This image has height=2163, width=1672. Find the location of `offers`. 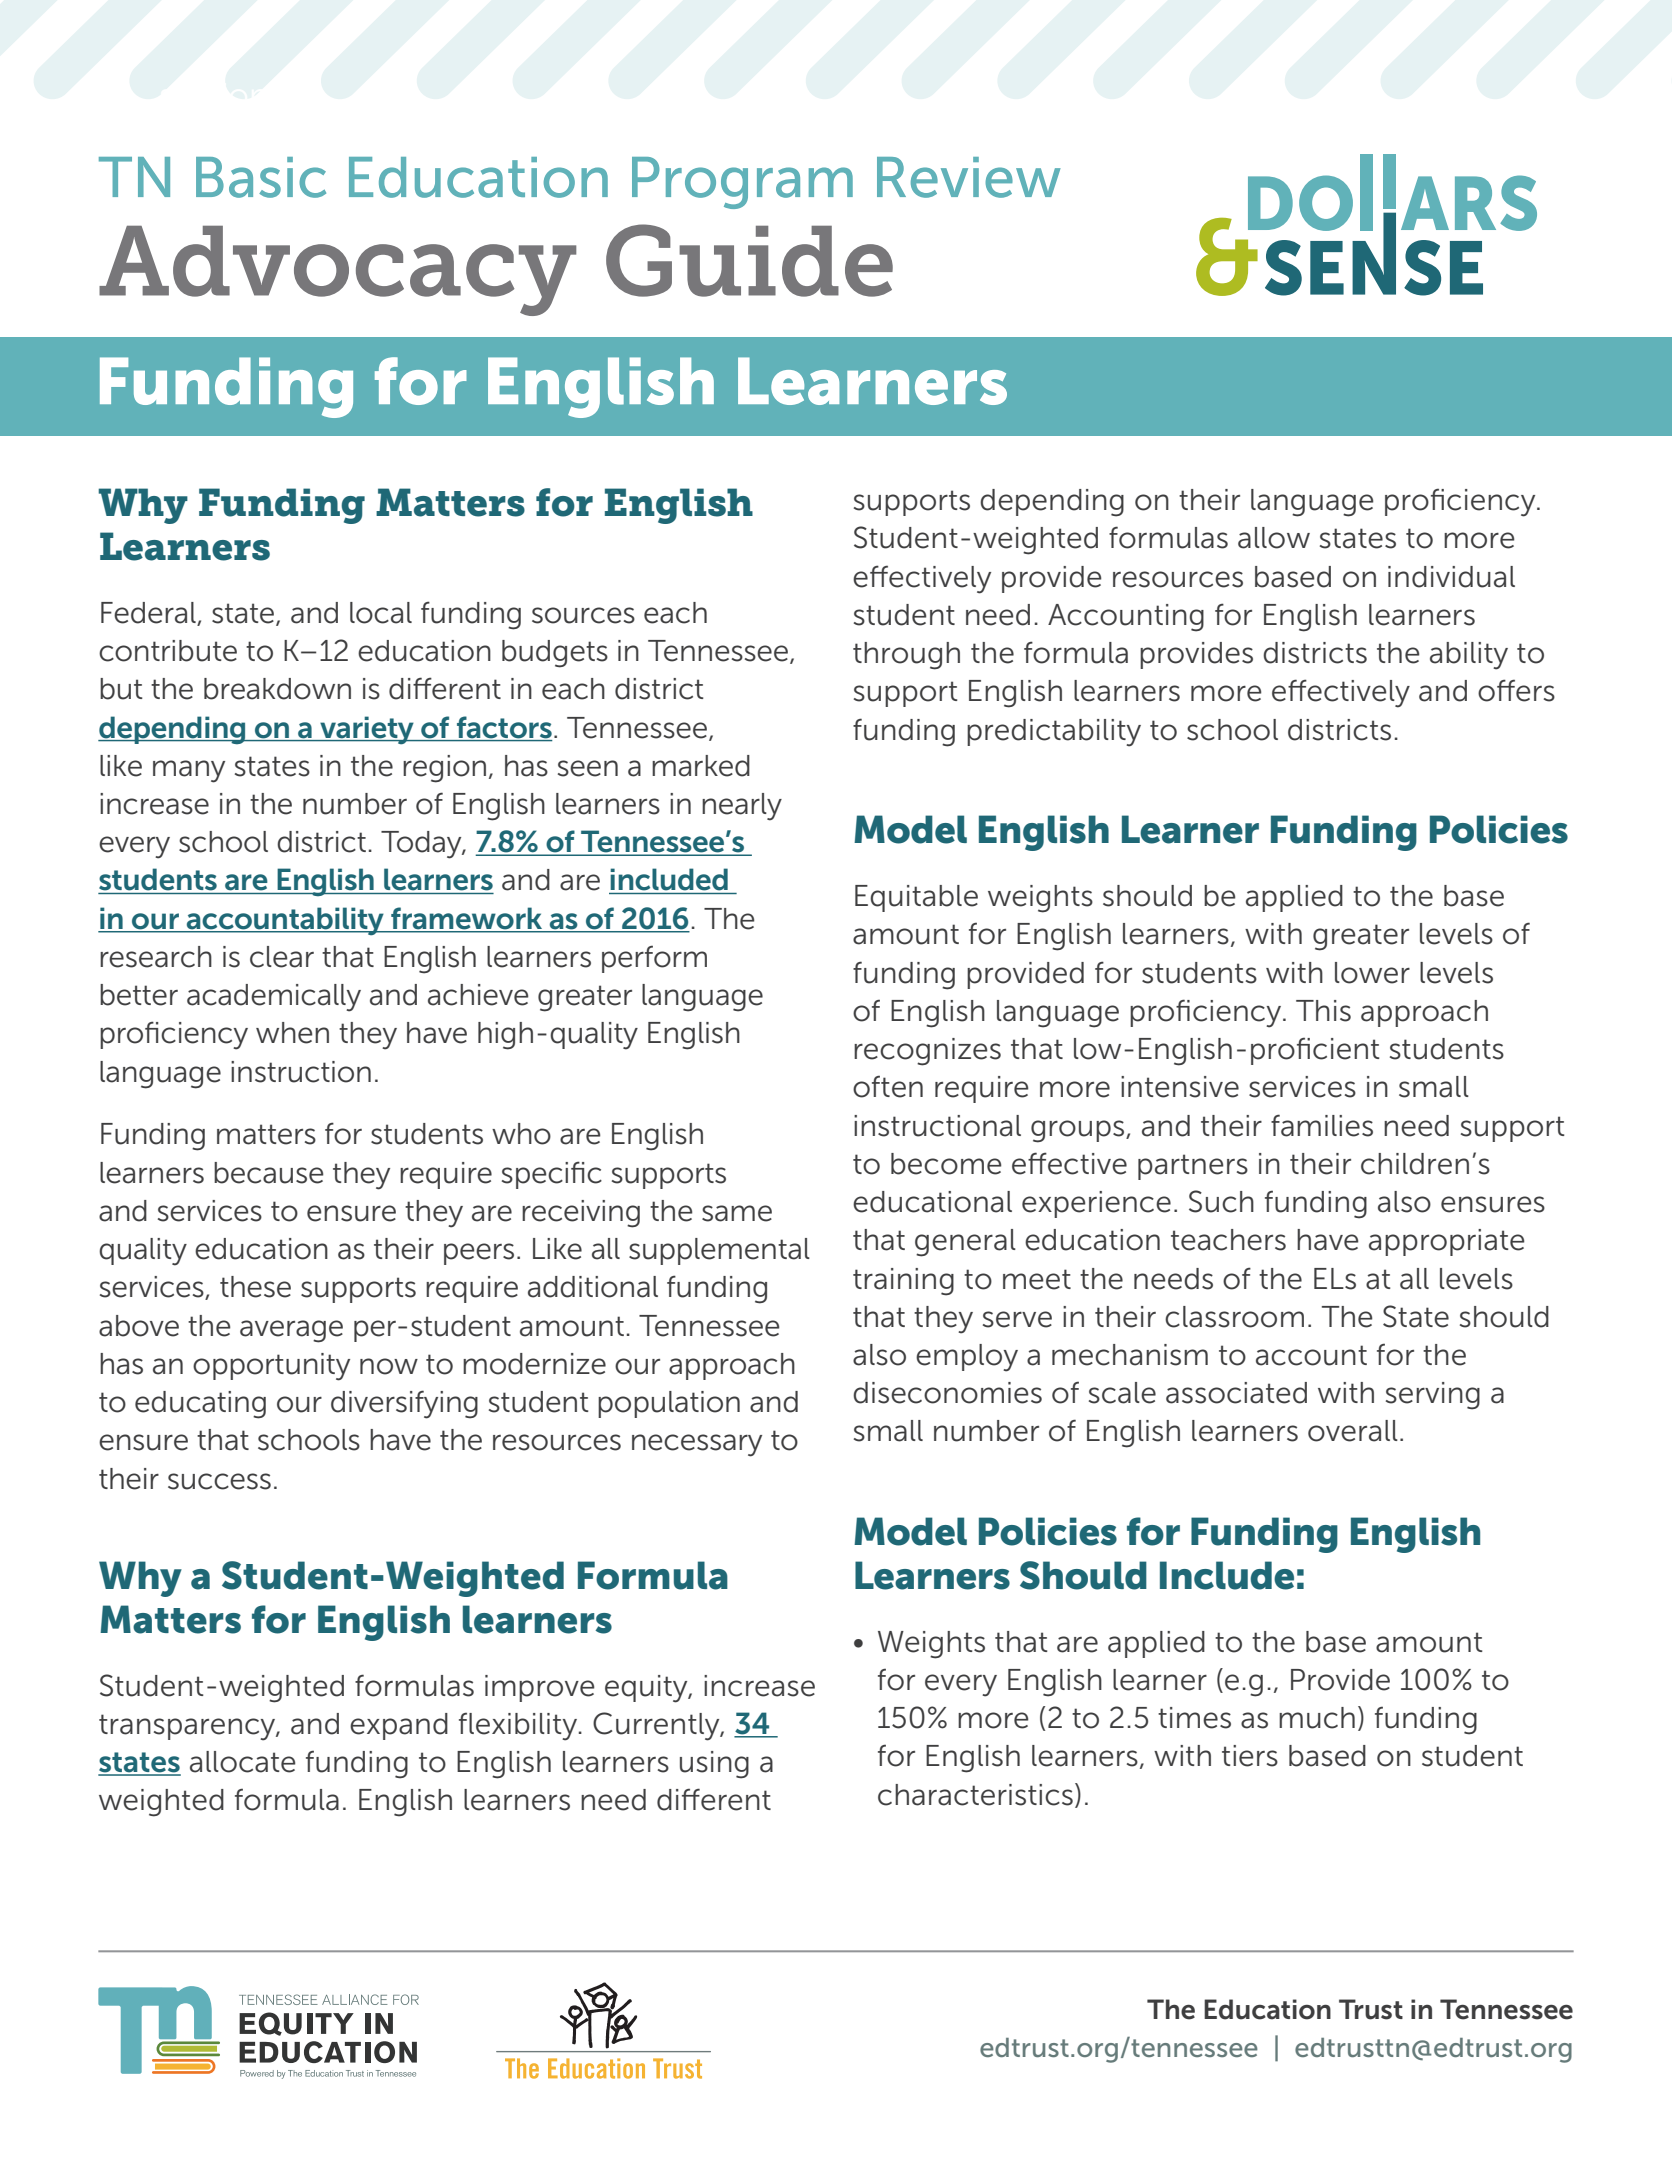

offers is located at coordinates (1516, 690).
